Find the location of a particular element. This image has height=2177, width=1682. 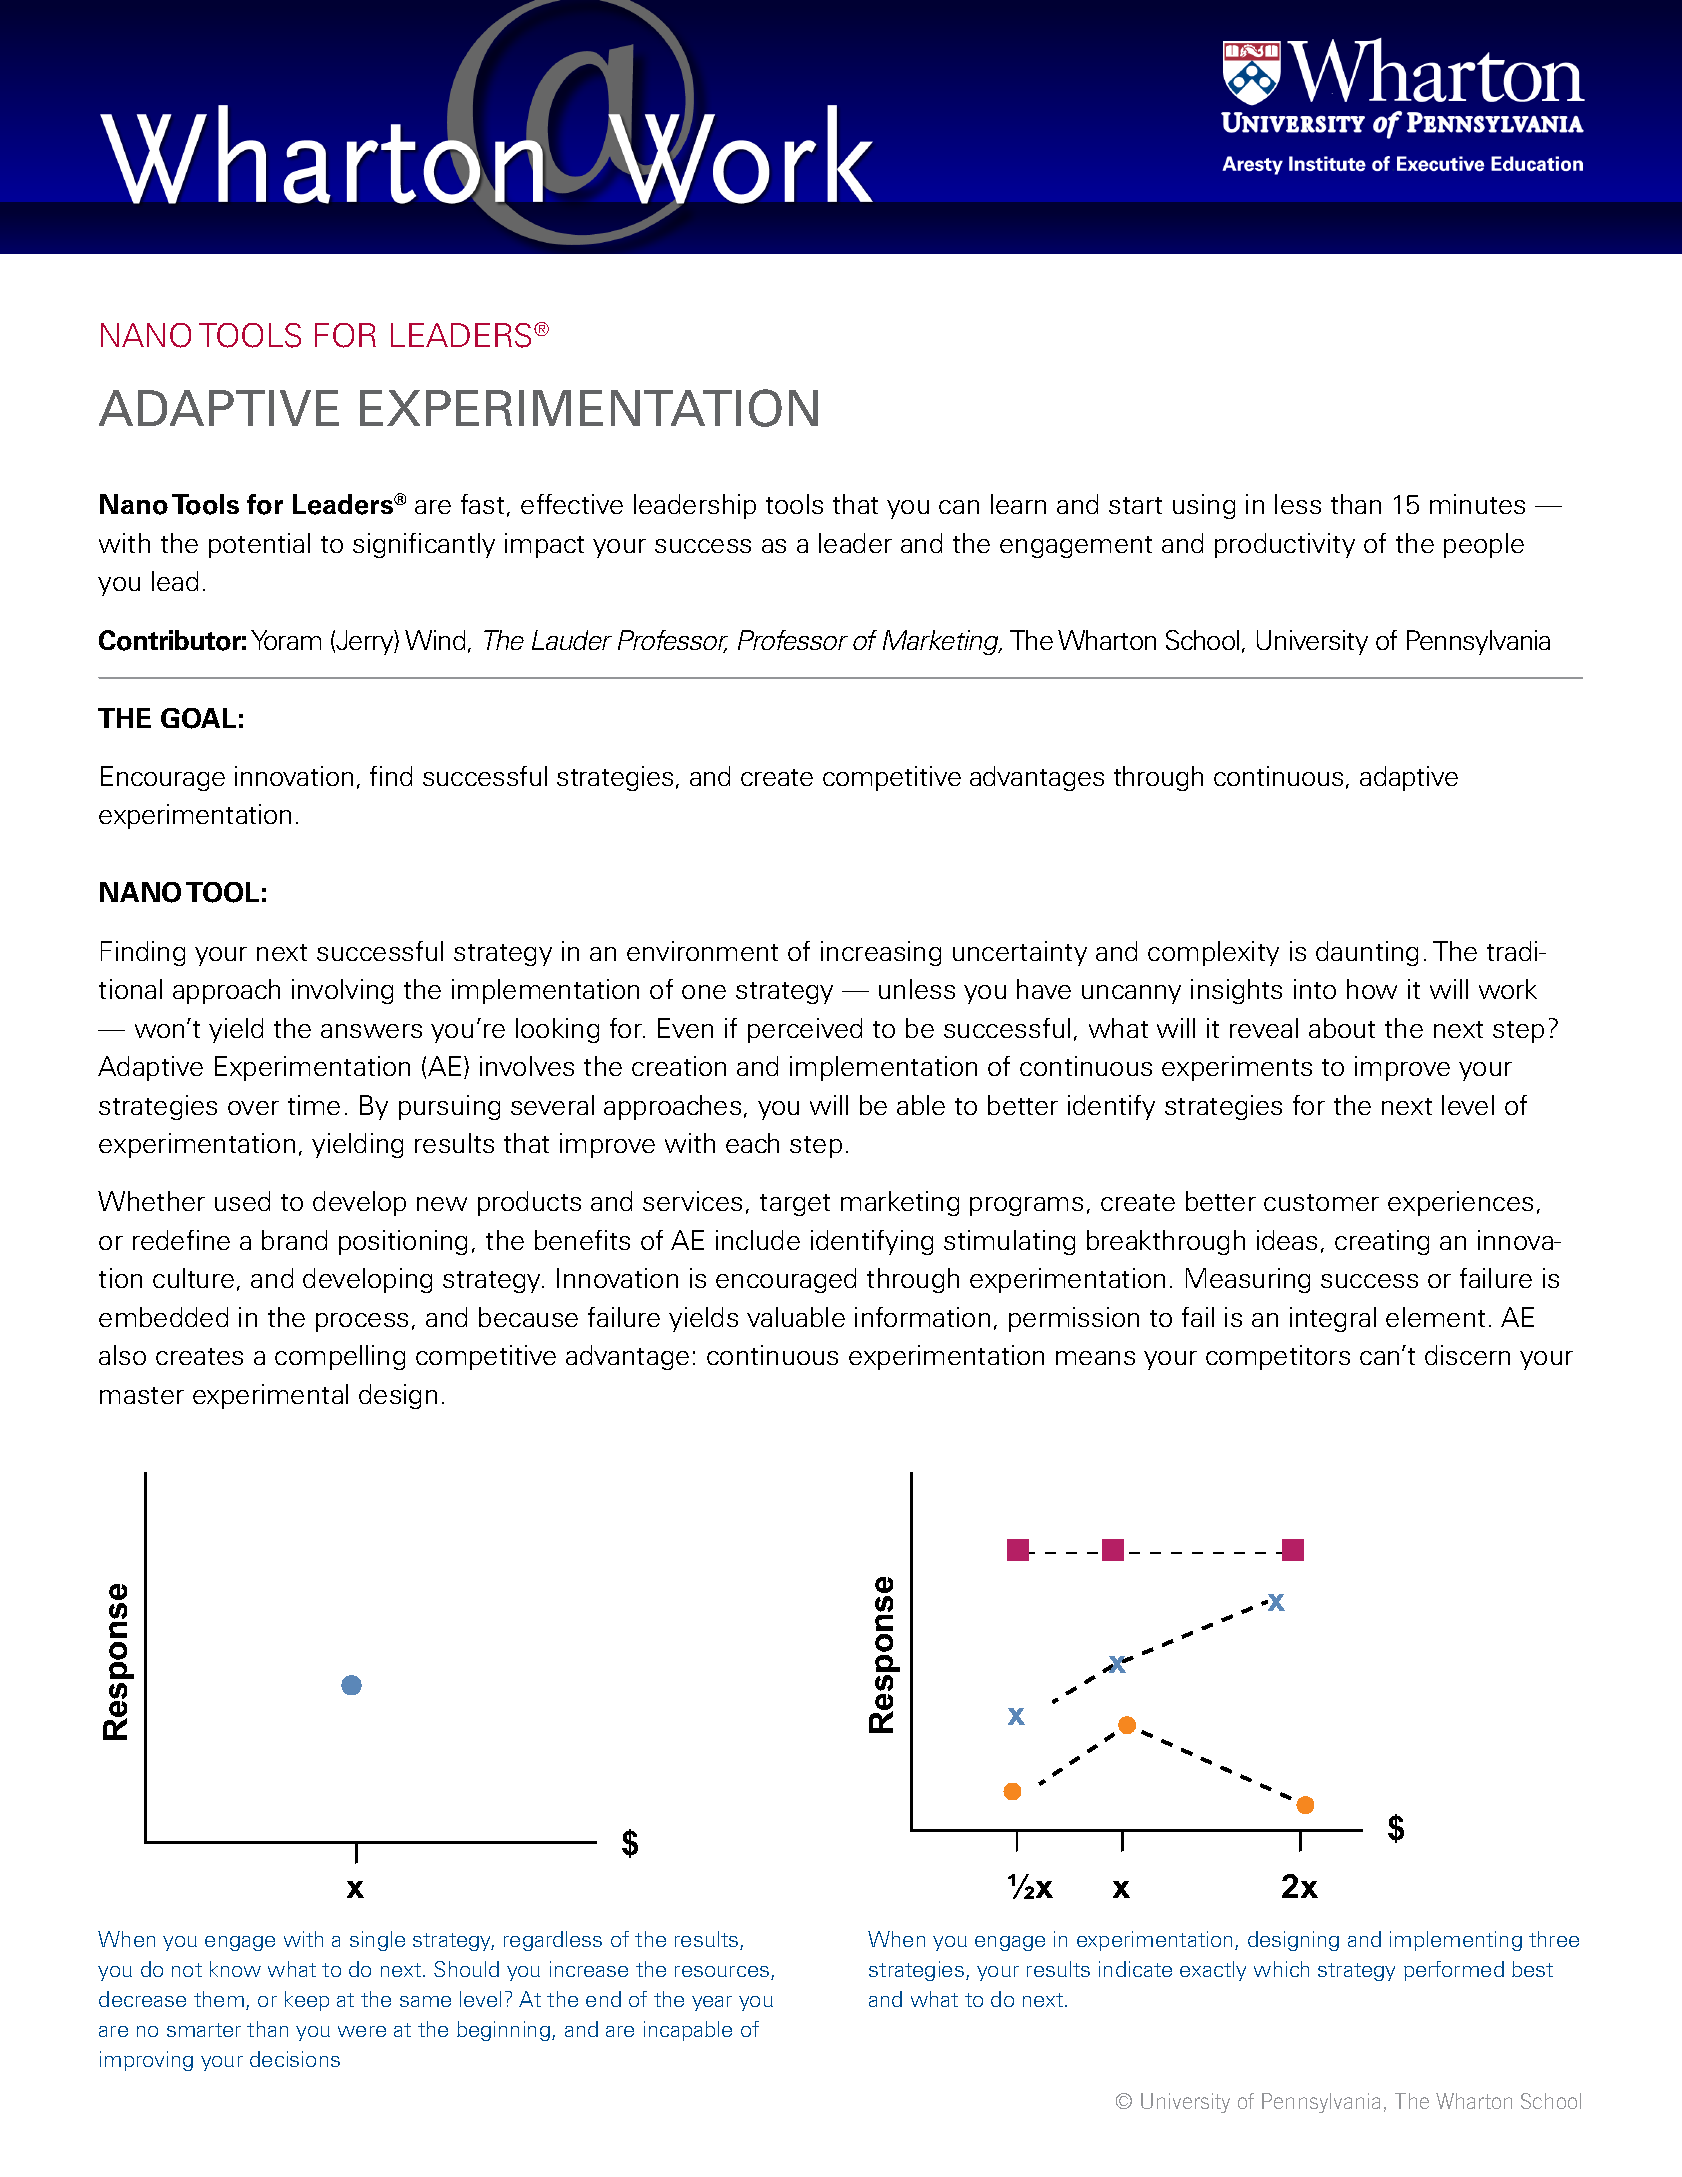

keep is located at coordinates (307, 2001).
